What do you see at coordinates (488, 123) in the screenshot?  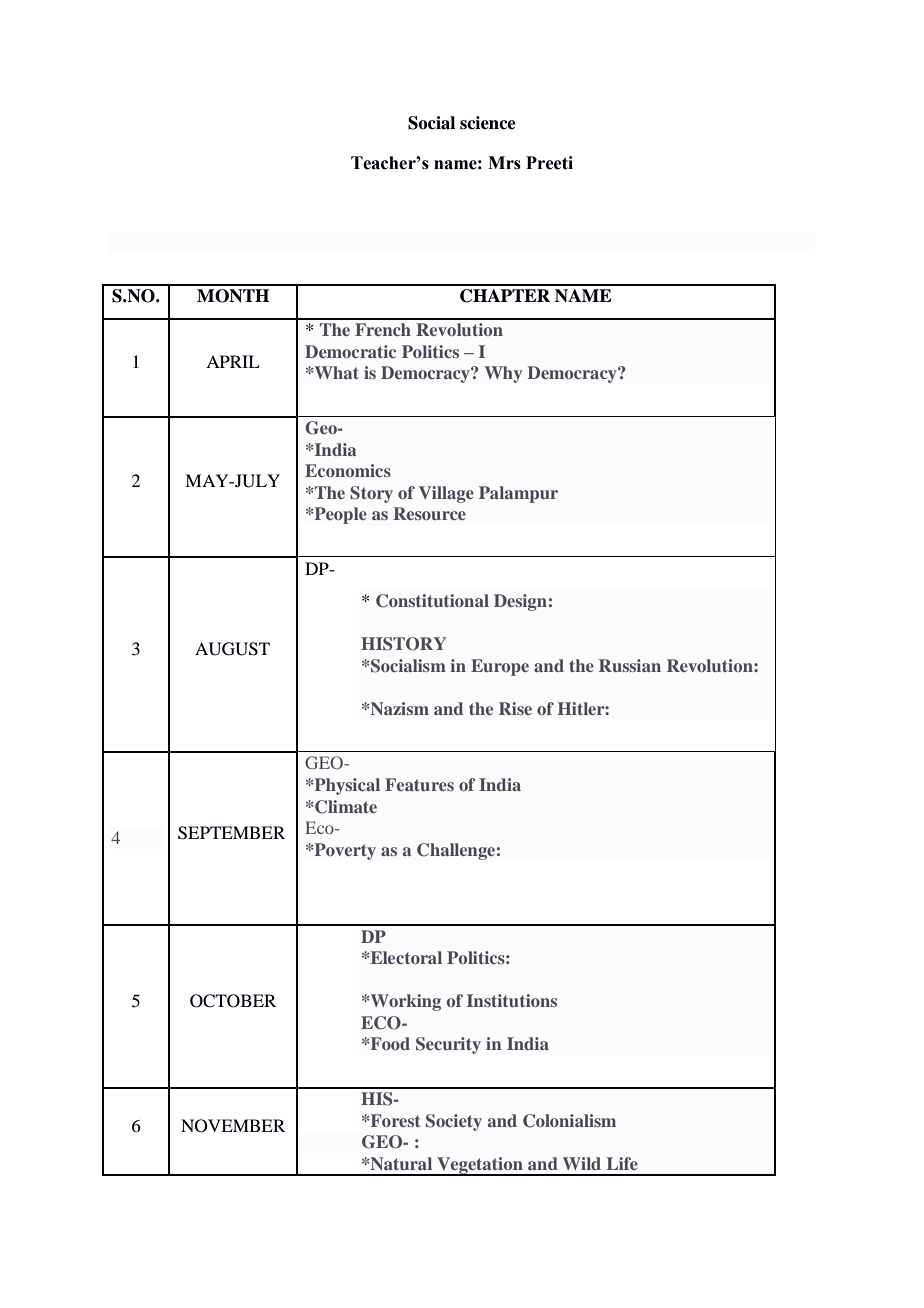 I see `science` at bounding box center [488, 123].
